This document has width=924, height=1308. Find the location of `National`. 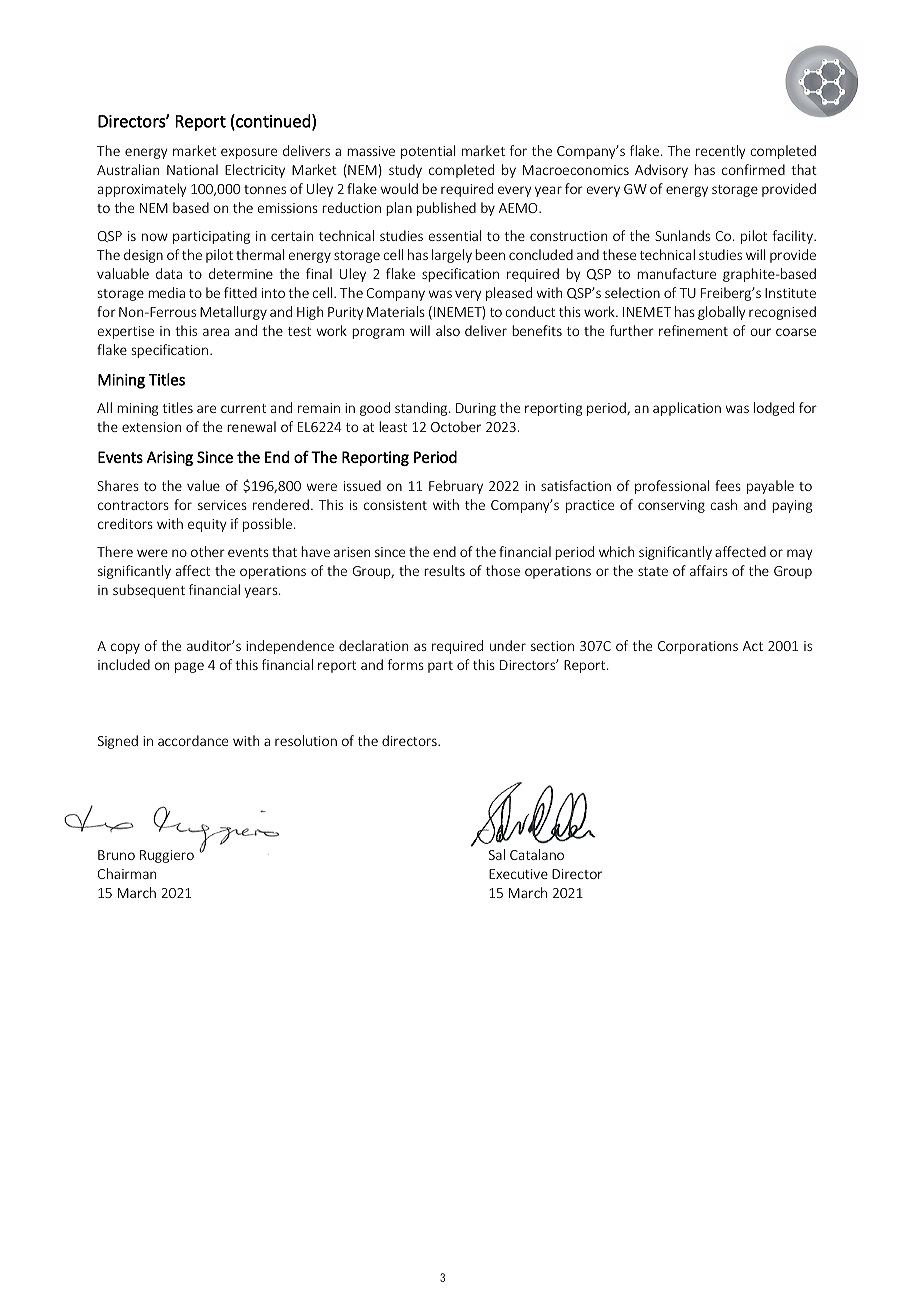

National is located at coordinates (192, 169).
